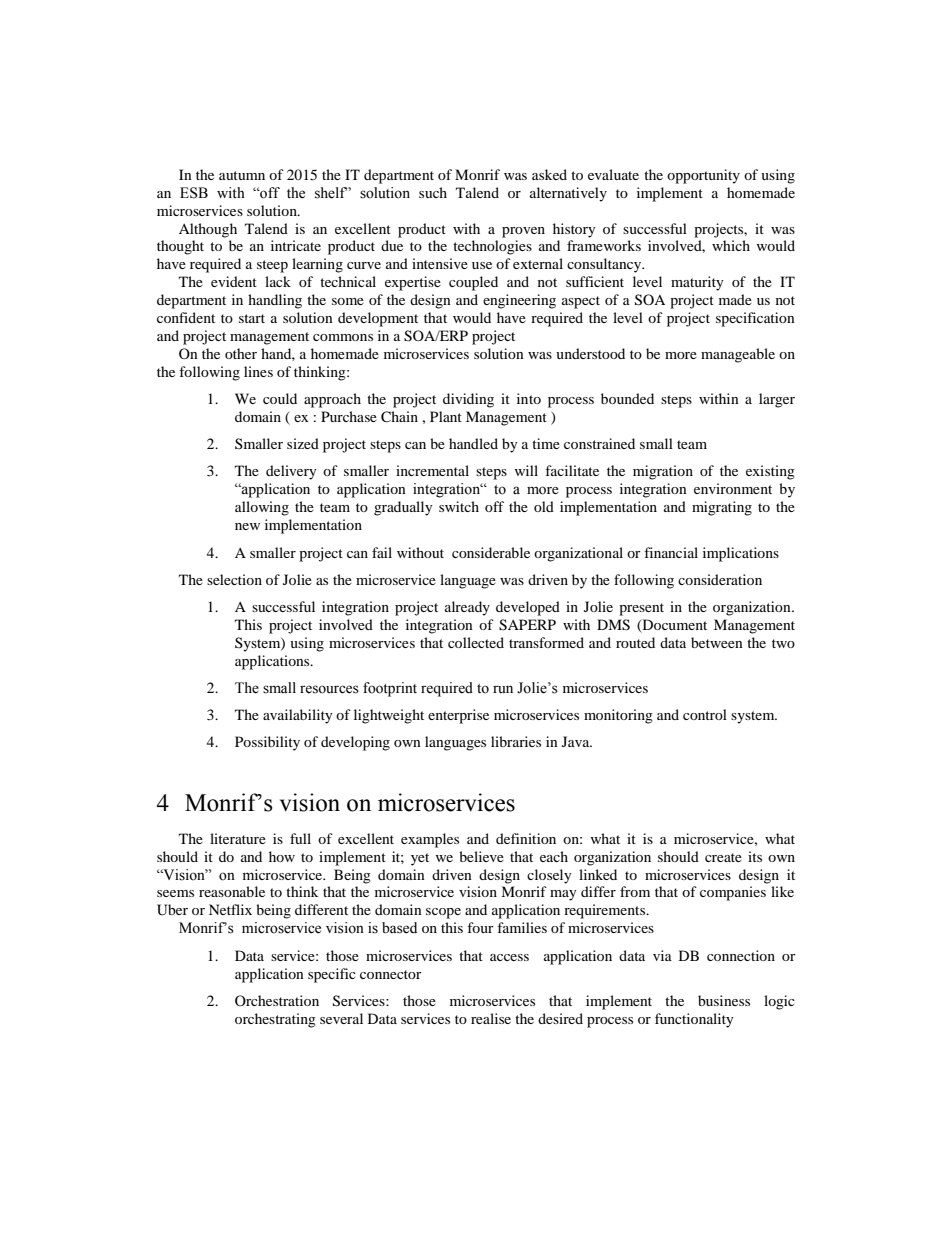  What do you see at coordinates (526, 838) in the image?
I see `definition` at bounding box center [526, 838].
